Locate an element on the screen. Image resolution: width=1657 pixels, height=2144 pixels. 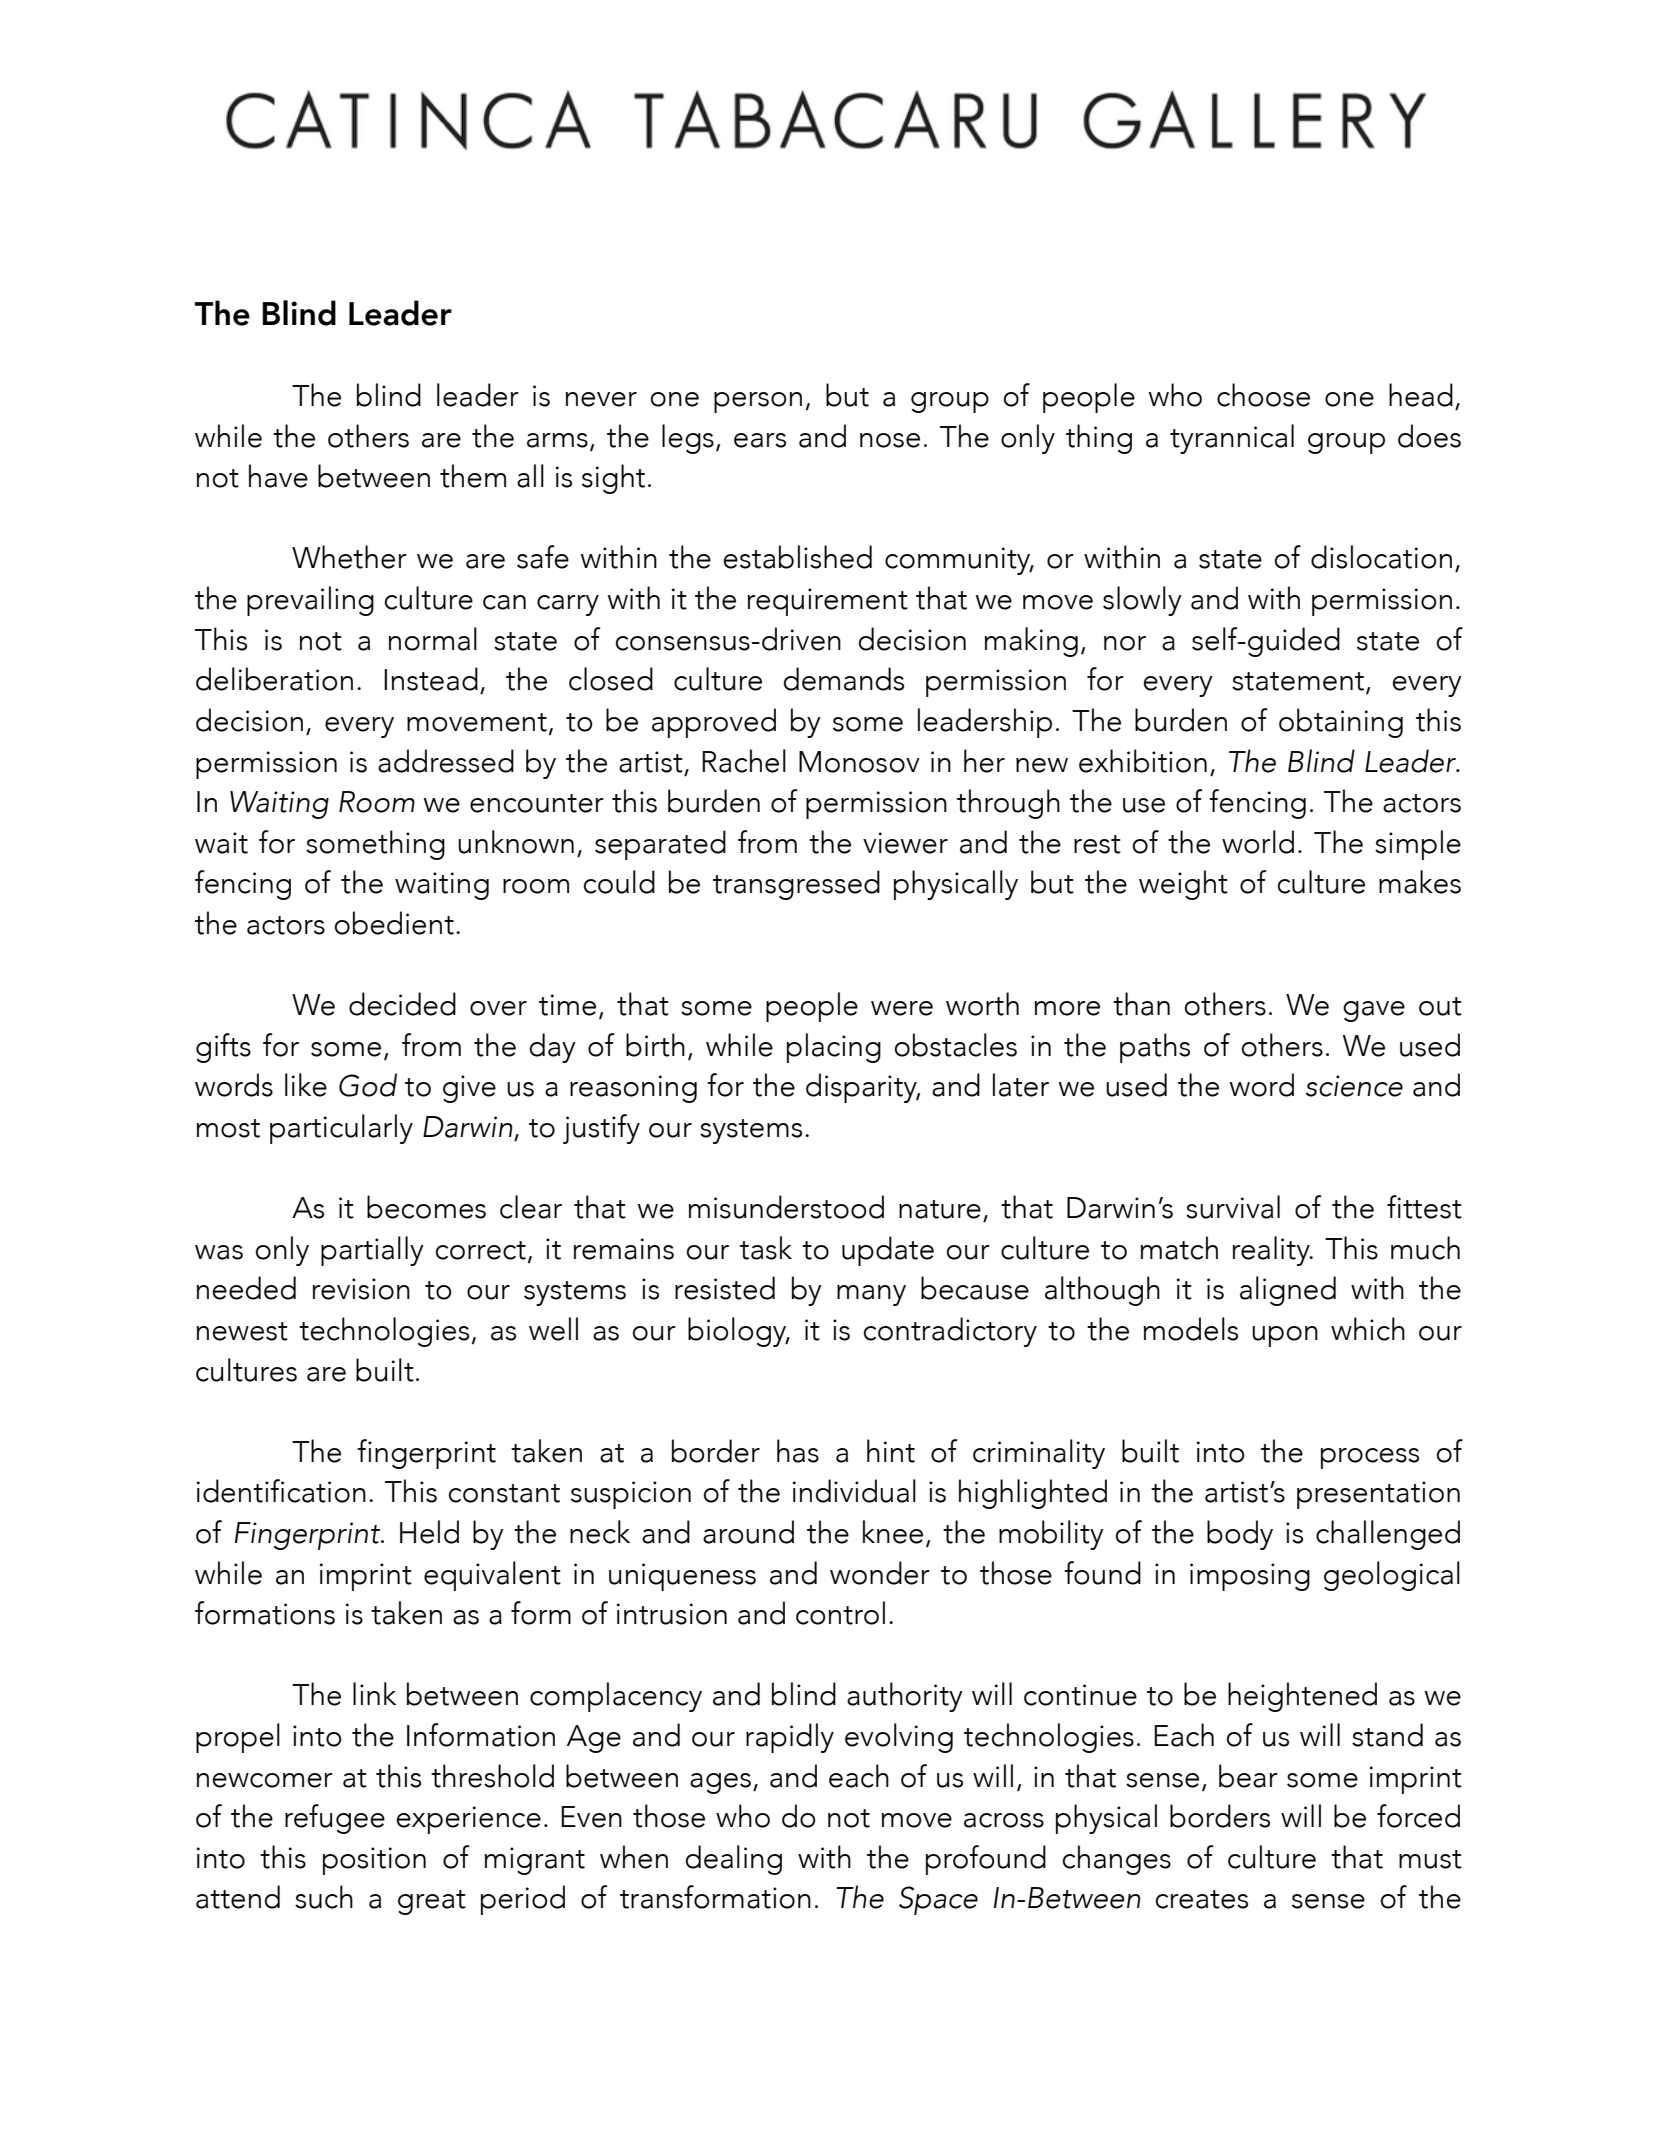
survival is located at coordinates (1233, 1207).
